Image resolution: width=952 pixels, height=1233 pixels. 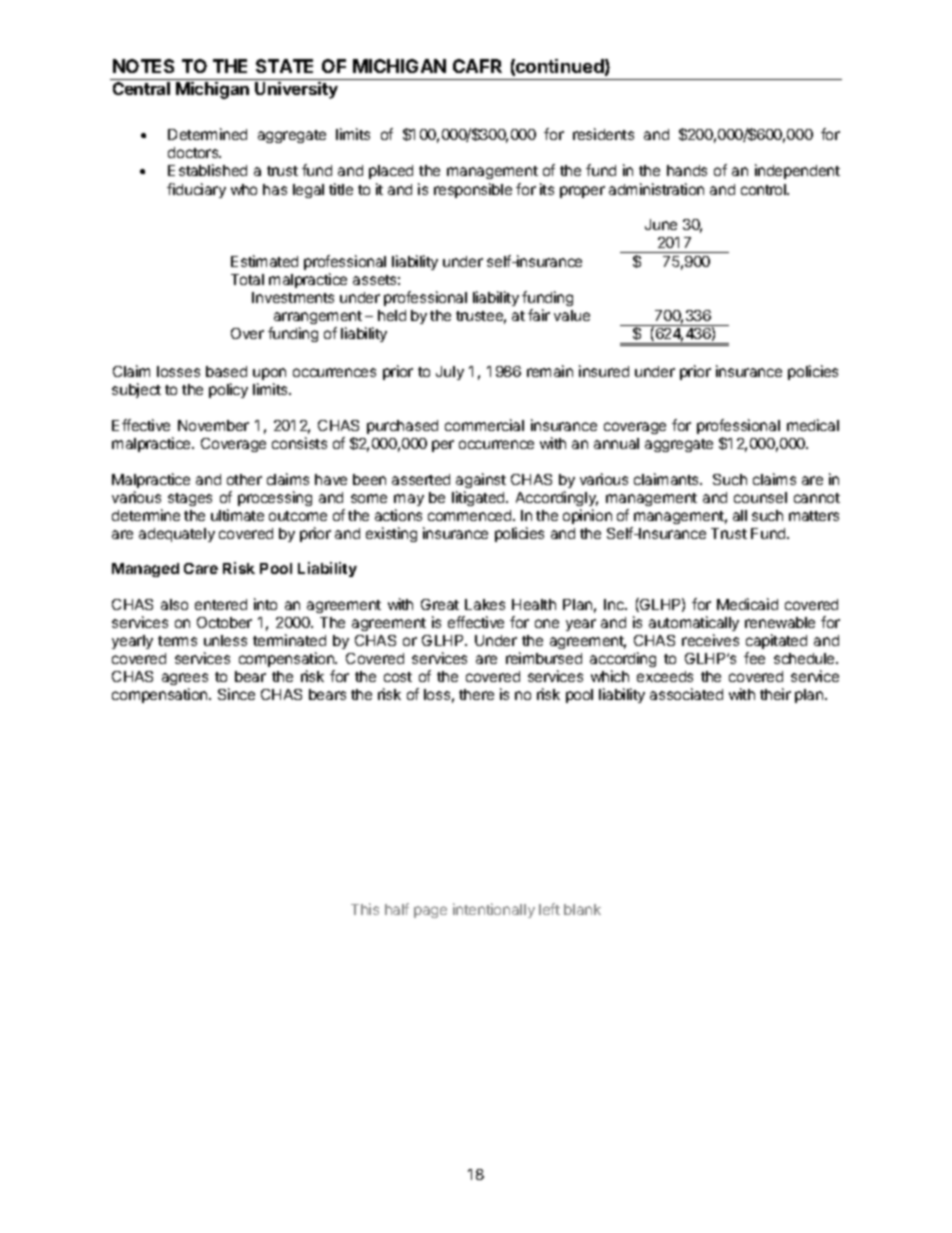 What do you see at coordinates (603, 134) in the document?
I see `residents` at bounding box center [603, 134].
